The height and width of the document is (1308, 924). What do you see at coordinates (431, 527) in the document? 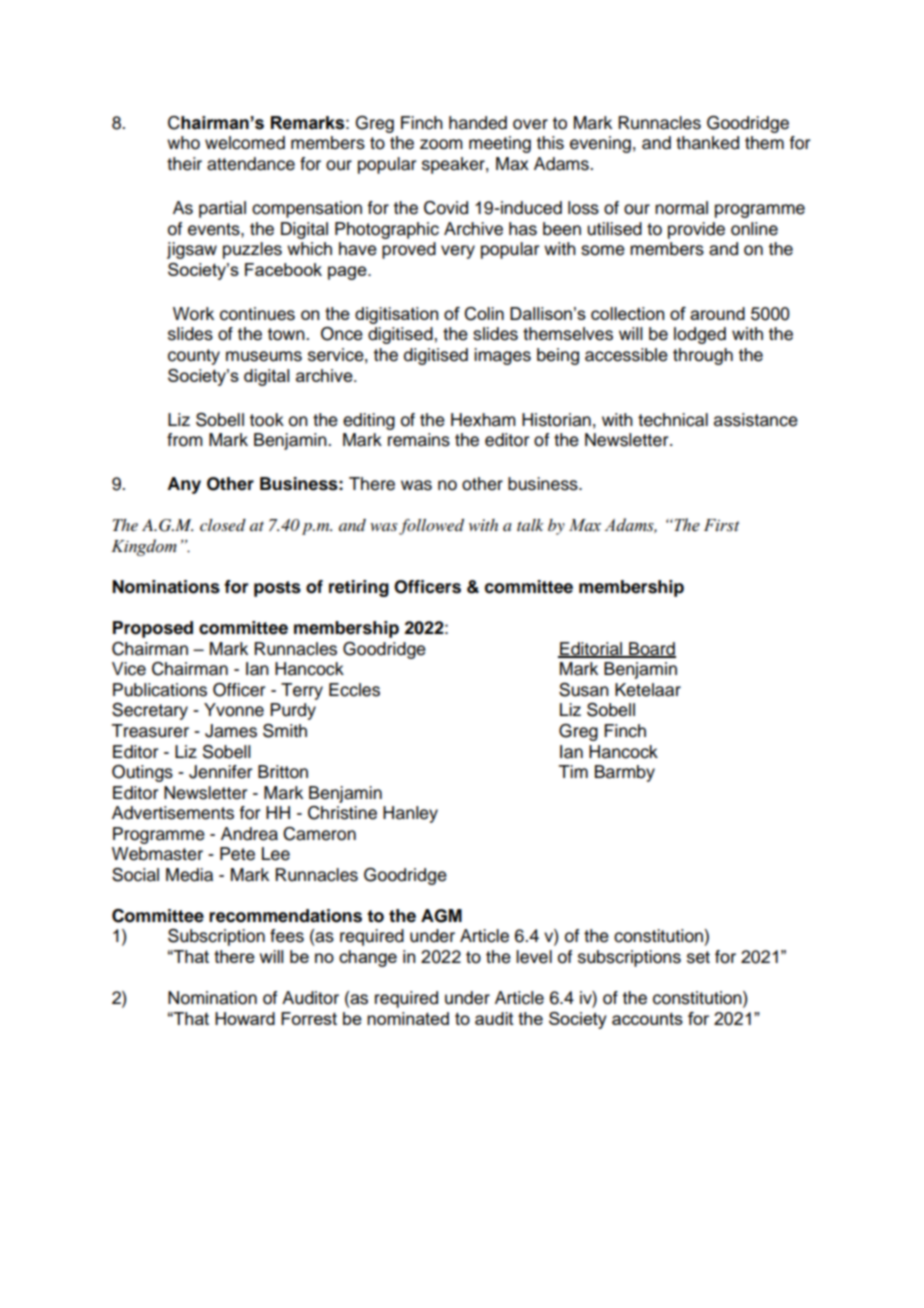
I see `followed` at bounding box center [431, 527].
